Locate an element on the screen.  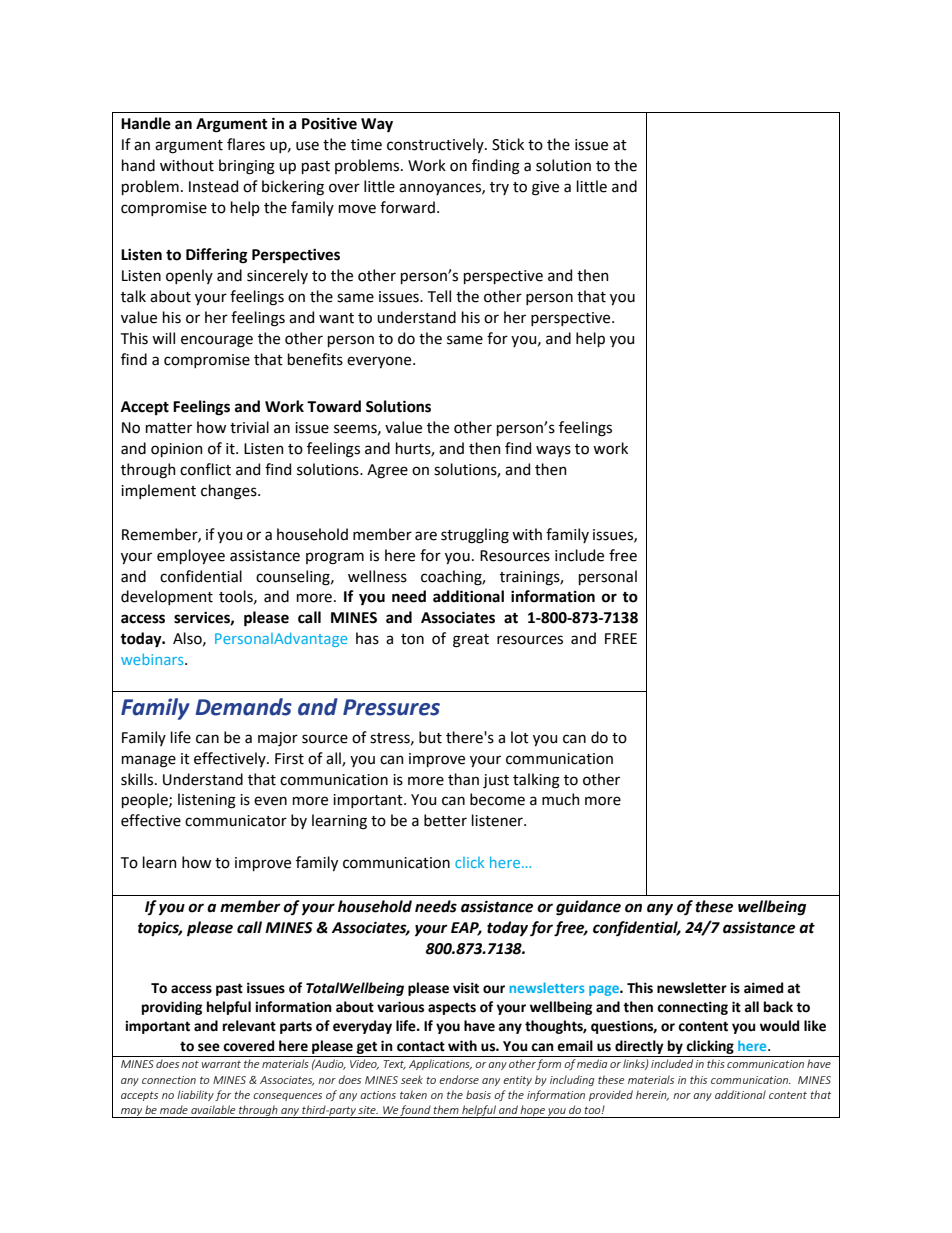
encourage is located at coordinates (217, 341).
